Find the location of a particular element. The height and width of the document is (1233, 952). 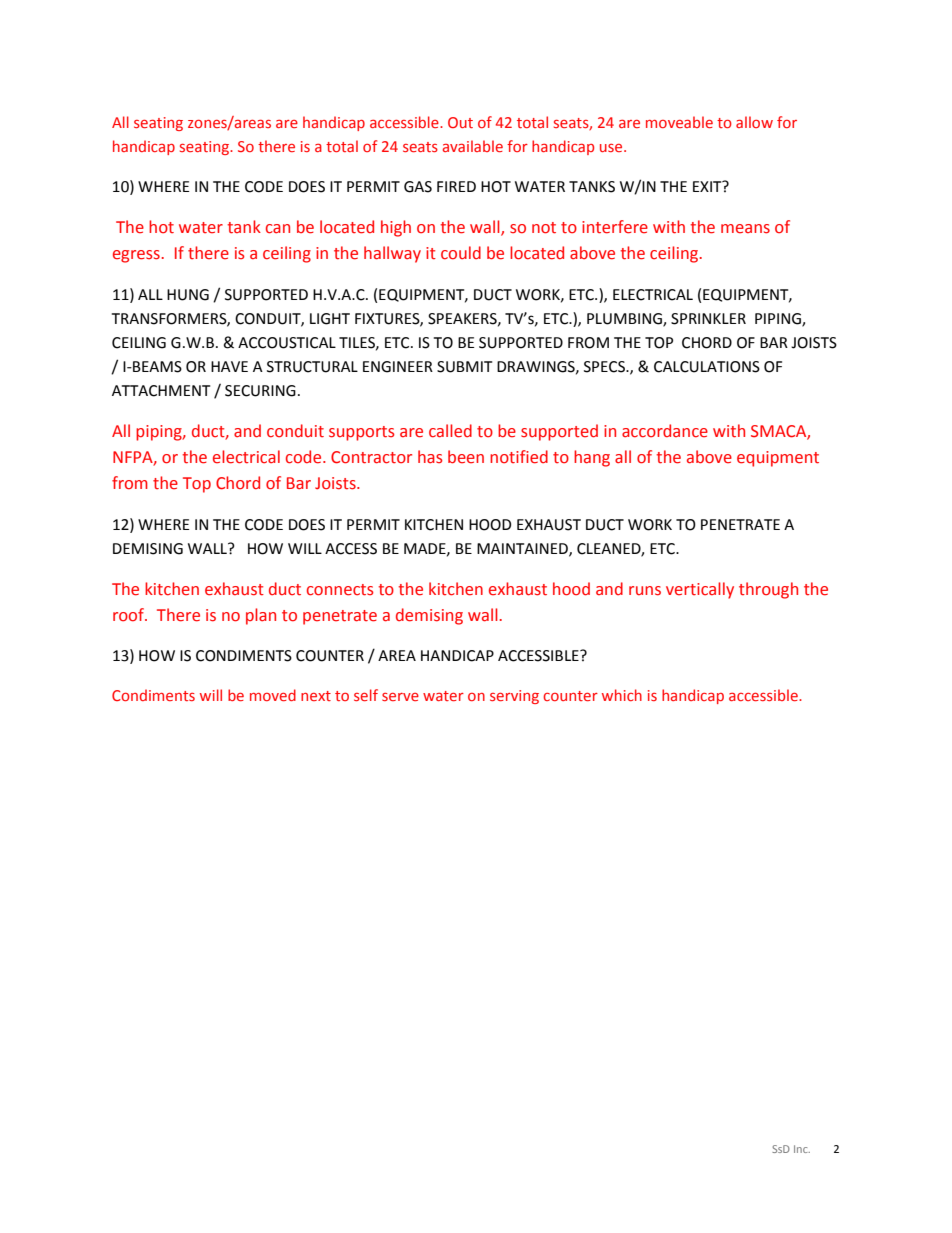

moved is located at coordinates (273, 695).
